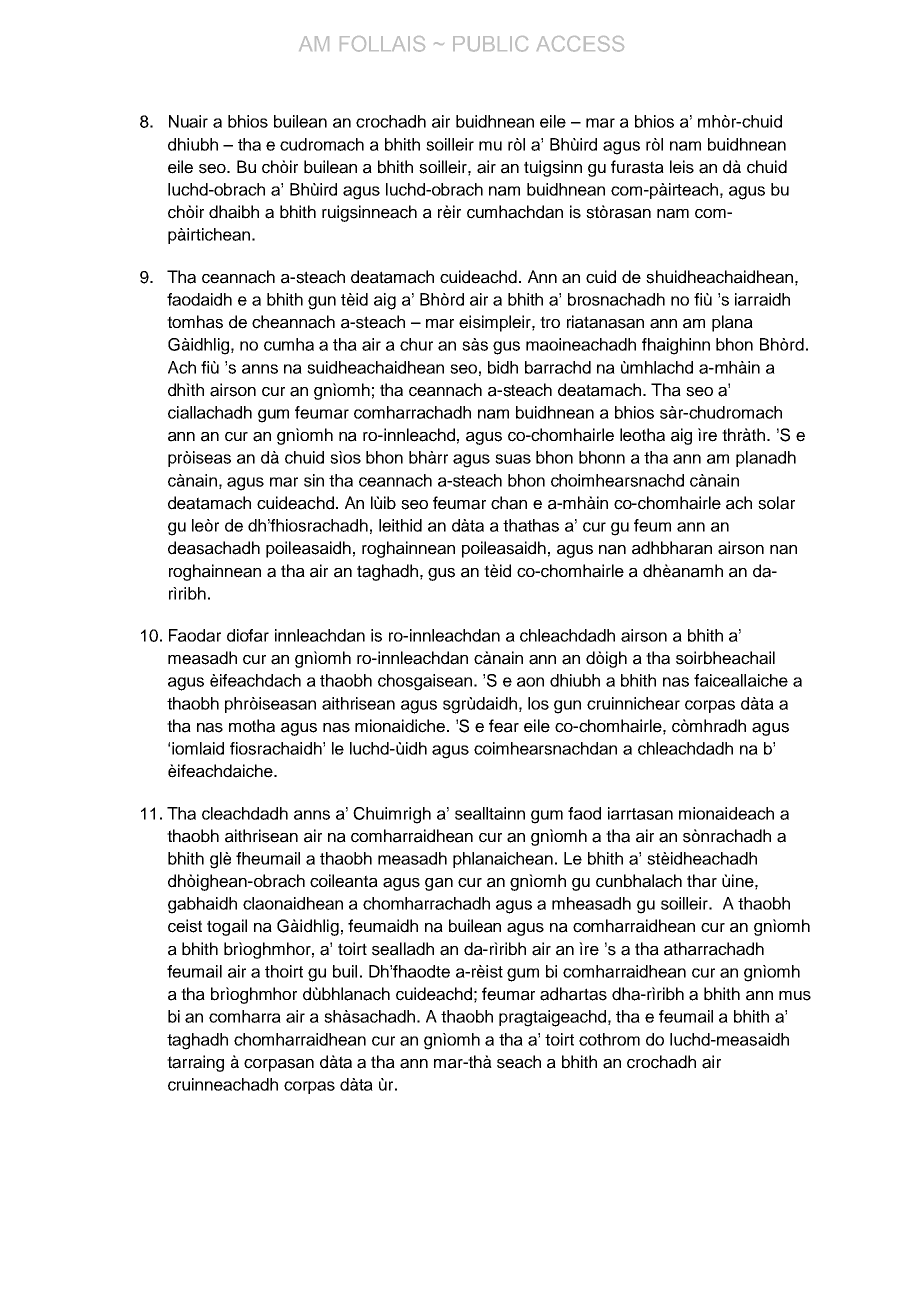  What do you see at coordinates (504, 726) in the page?
I see `fear` at bounding box center [504, 726].
